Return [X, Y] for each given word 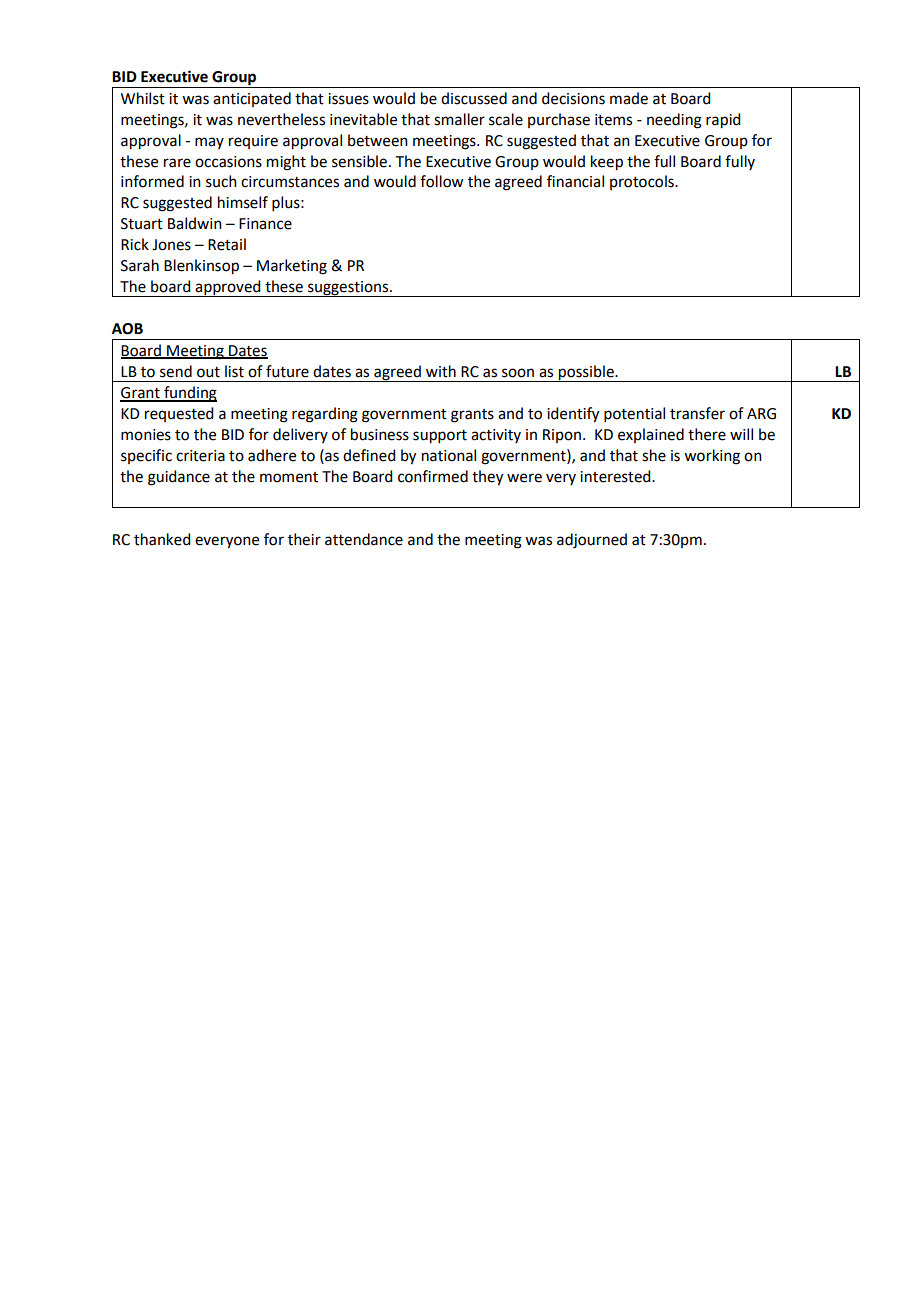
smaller [459, 119]
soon [518, 373]
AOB [127, 329]
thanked [162, 539]
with [441, 371]
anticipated [252, 99]
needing [674, 121]
